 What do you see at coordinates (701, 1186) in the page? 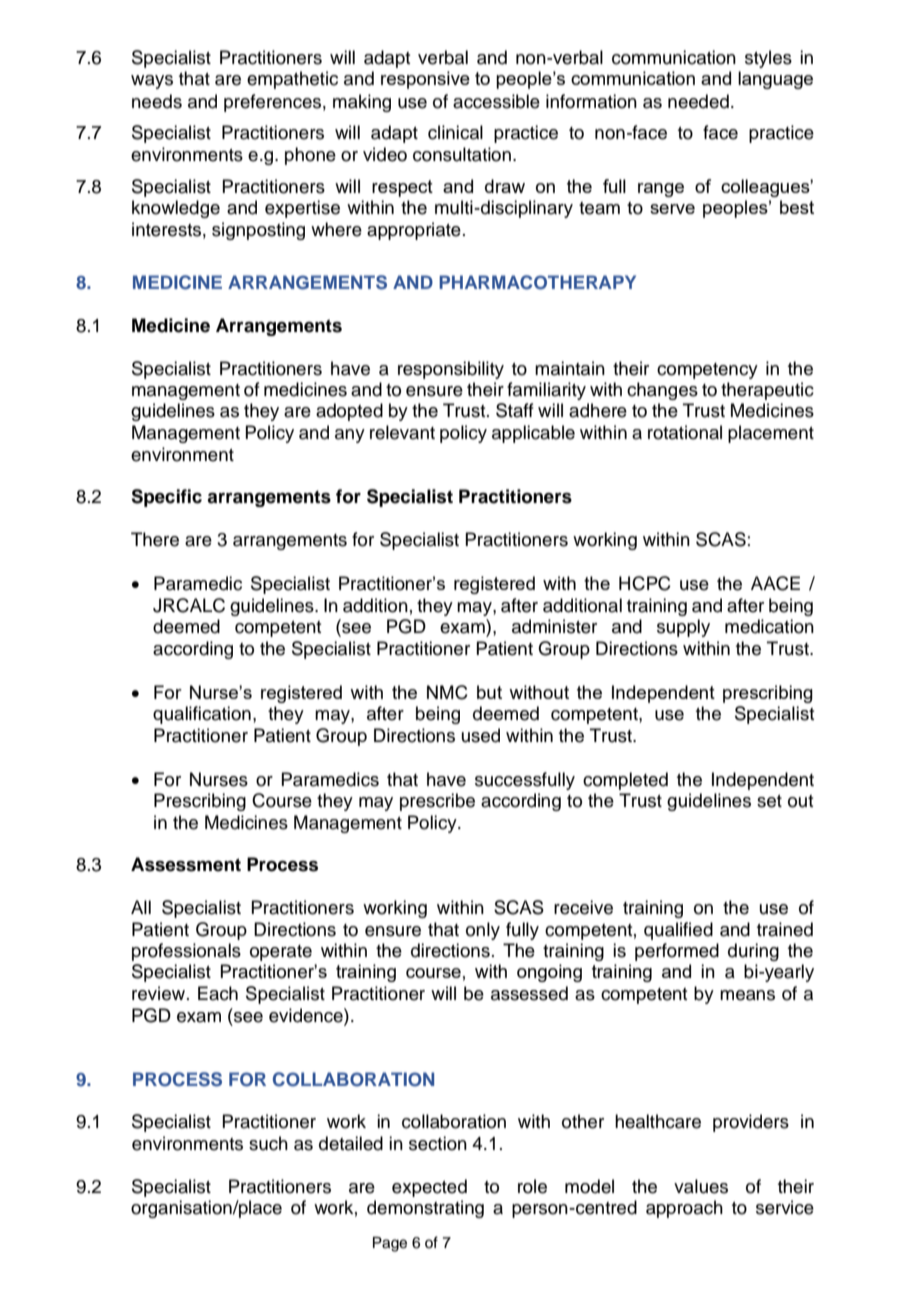
I see `values` at bounding box center [701, 1186].
